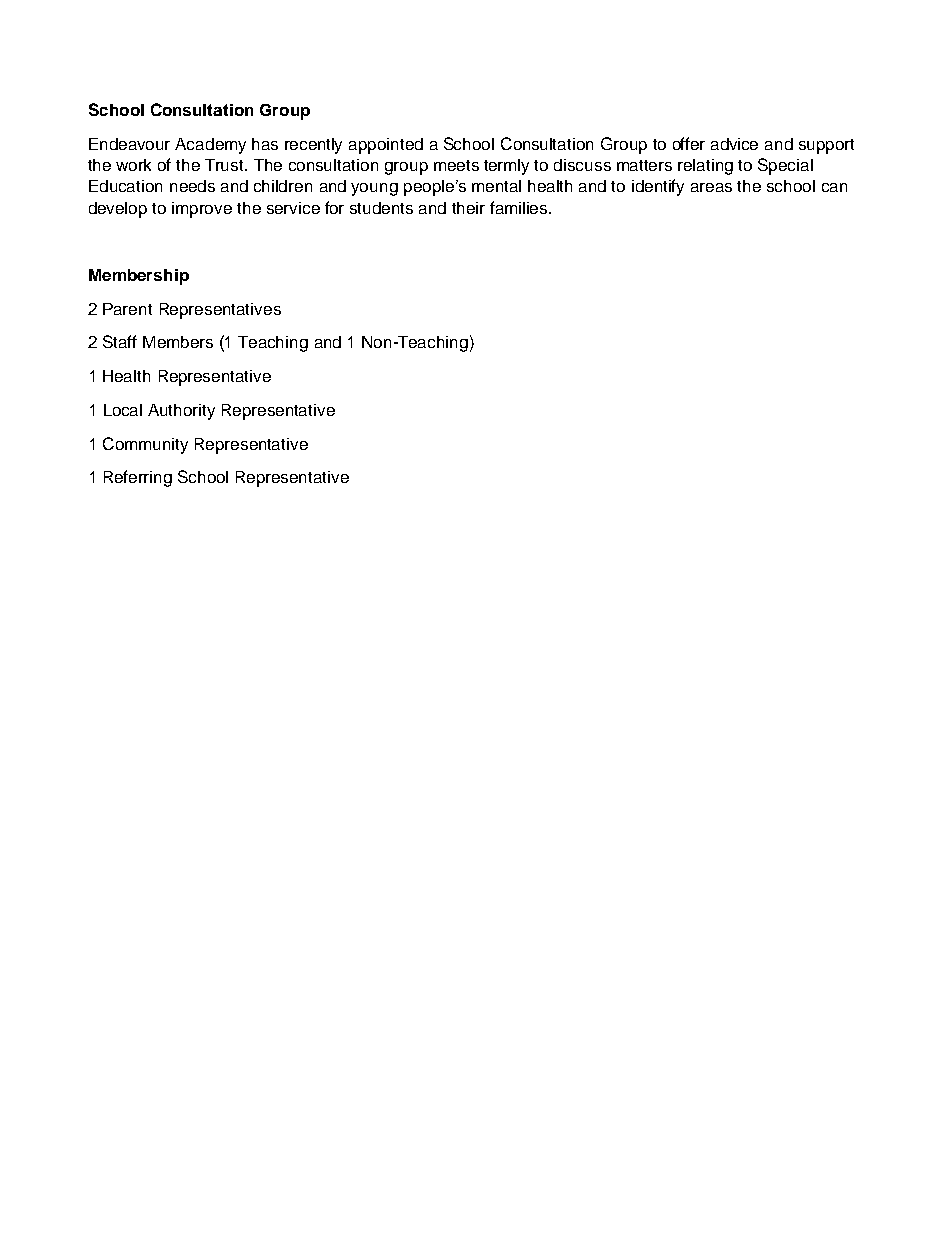  What do you see at coordinates (711, 187) in the screenshot?
I see `areas` at bounding box center [711, 187].
